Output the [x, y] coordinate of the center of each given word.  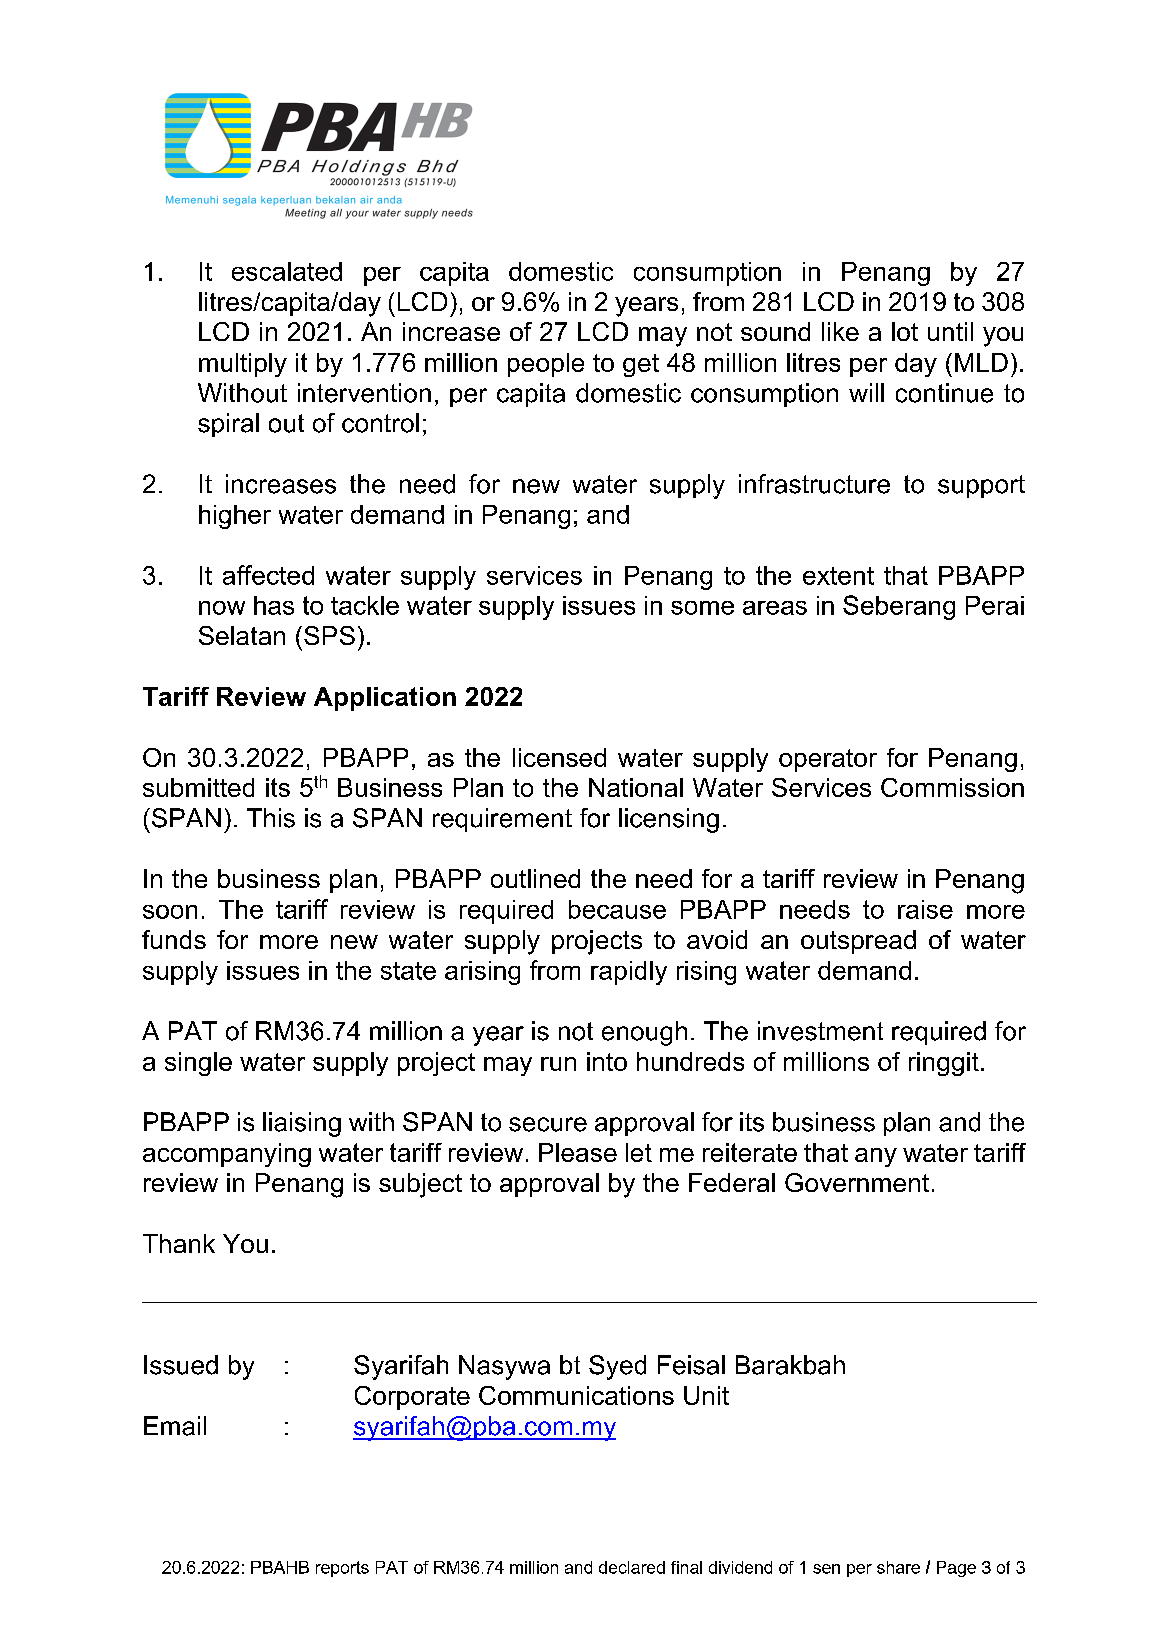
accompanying [227, 1155]
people [546, 365]
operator [828, 760]
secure [548, 1124]
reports [342, 1569]
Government [857, 1182]
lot [905, 331]
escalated [287, 271]
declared [632, 1567]
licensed [559, 757]
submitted [198, 787]
